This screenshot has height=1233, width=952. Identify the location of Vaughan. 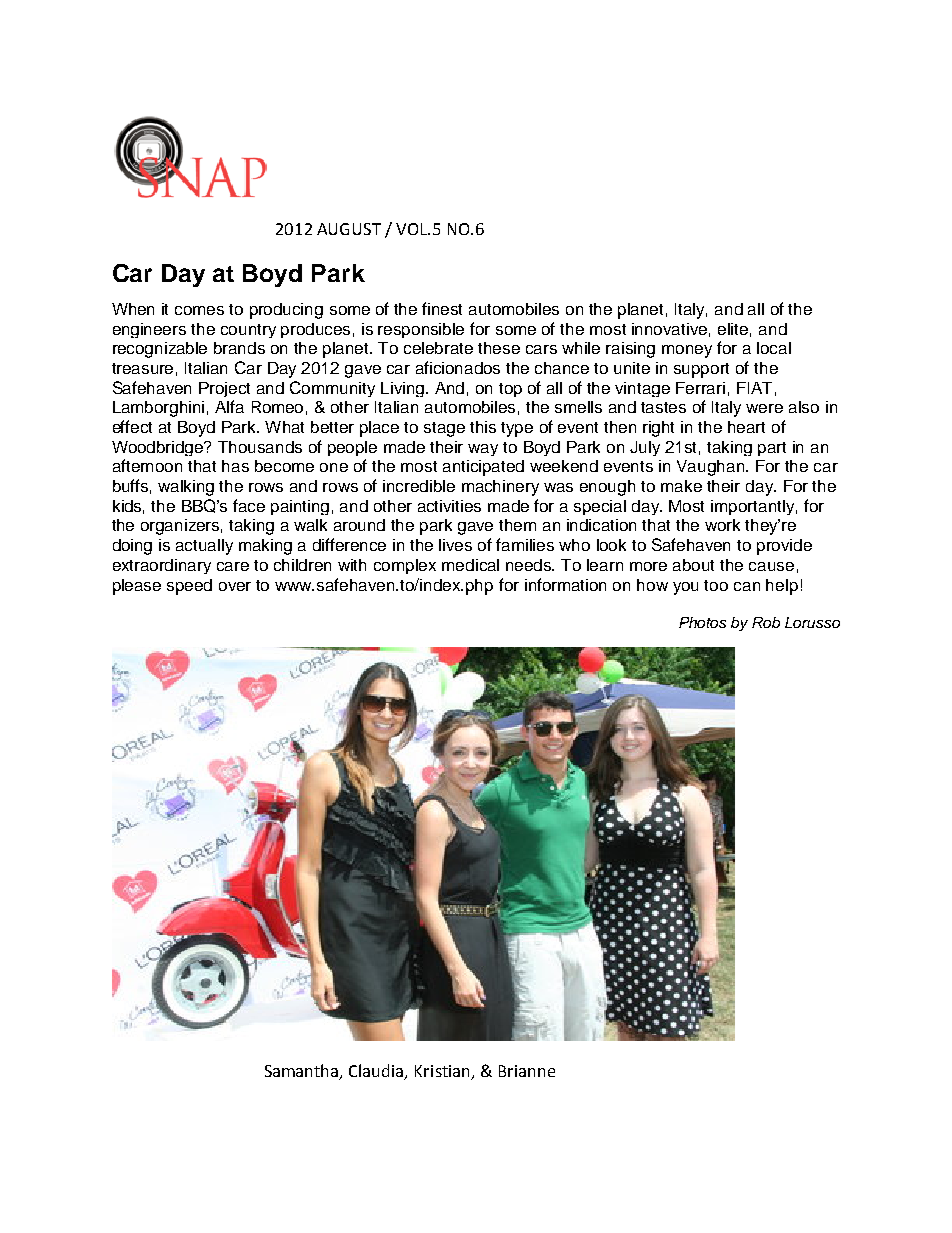
(712, 468).
